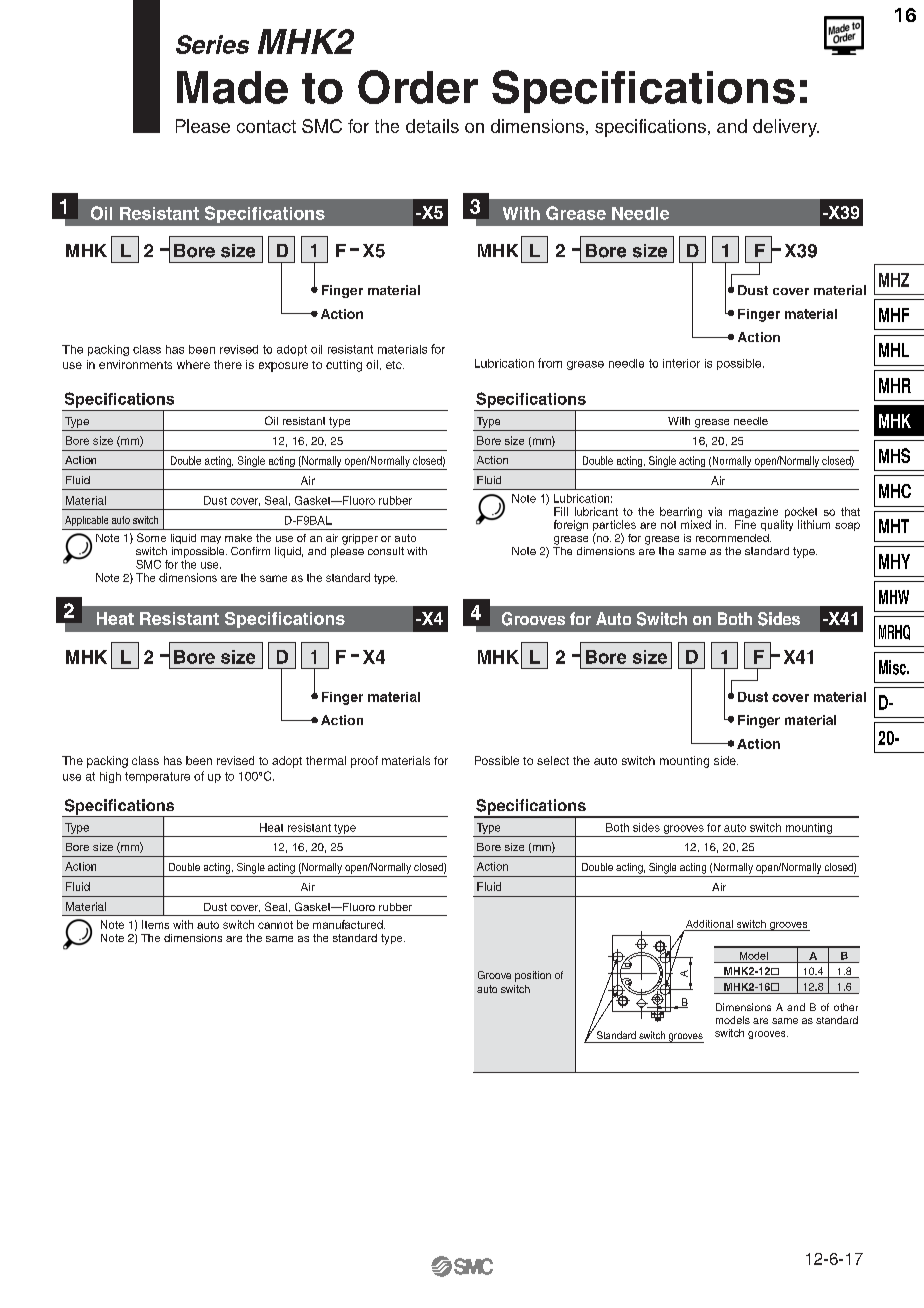 This screenshot has height=1308, width=924. Describe the element at coordinates (232, 87) in the screenshot. I see `Made` at that location.
